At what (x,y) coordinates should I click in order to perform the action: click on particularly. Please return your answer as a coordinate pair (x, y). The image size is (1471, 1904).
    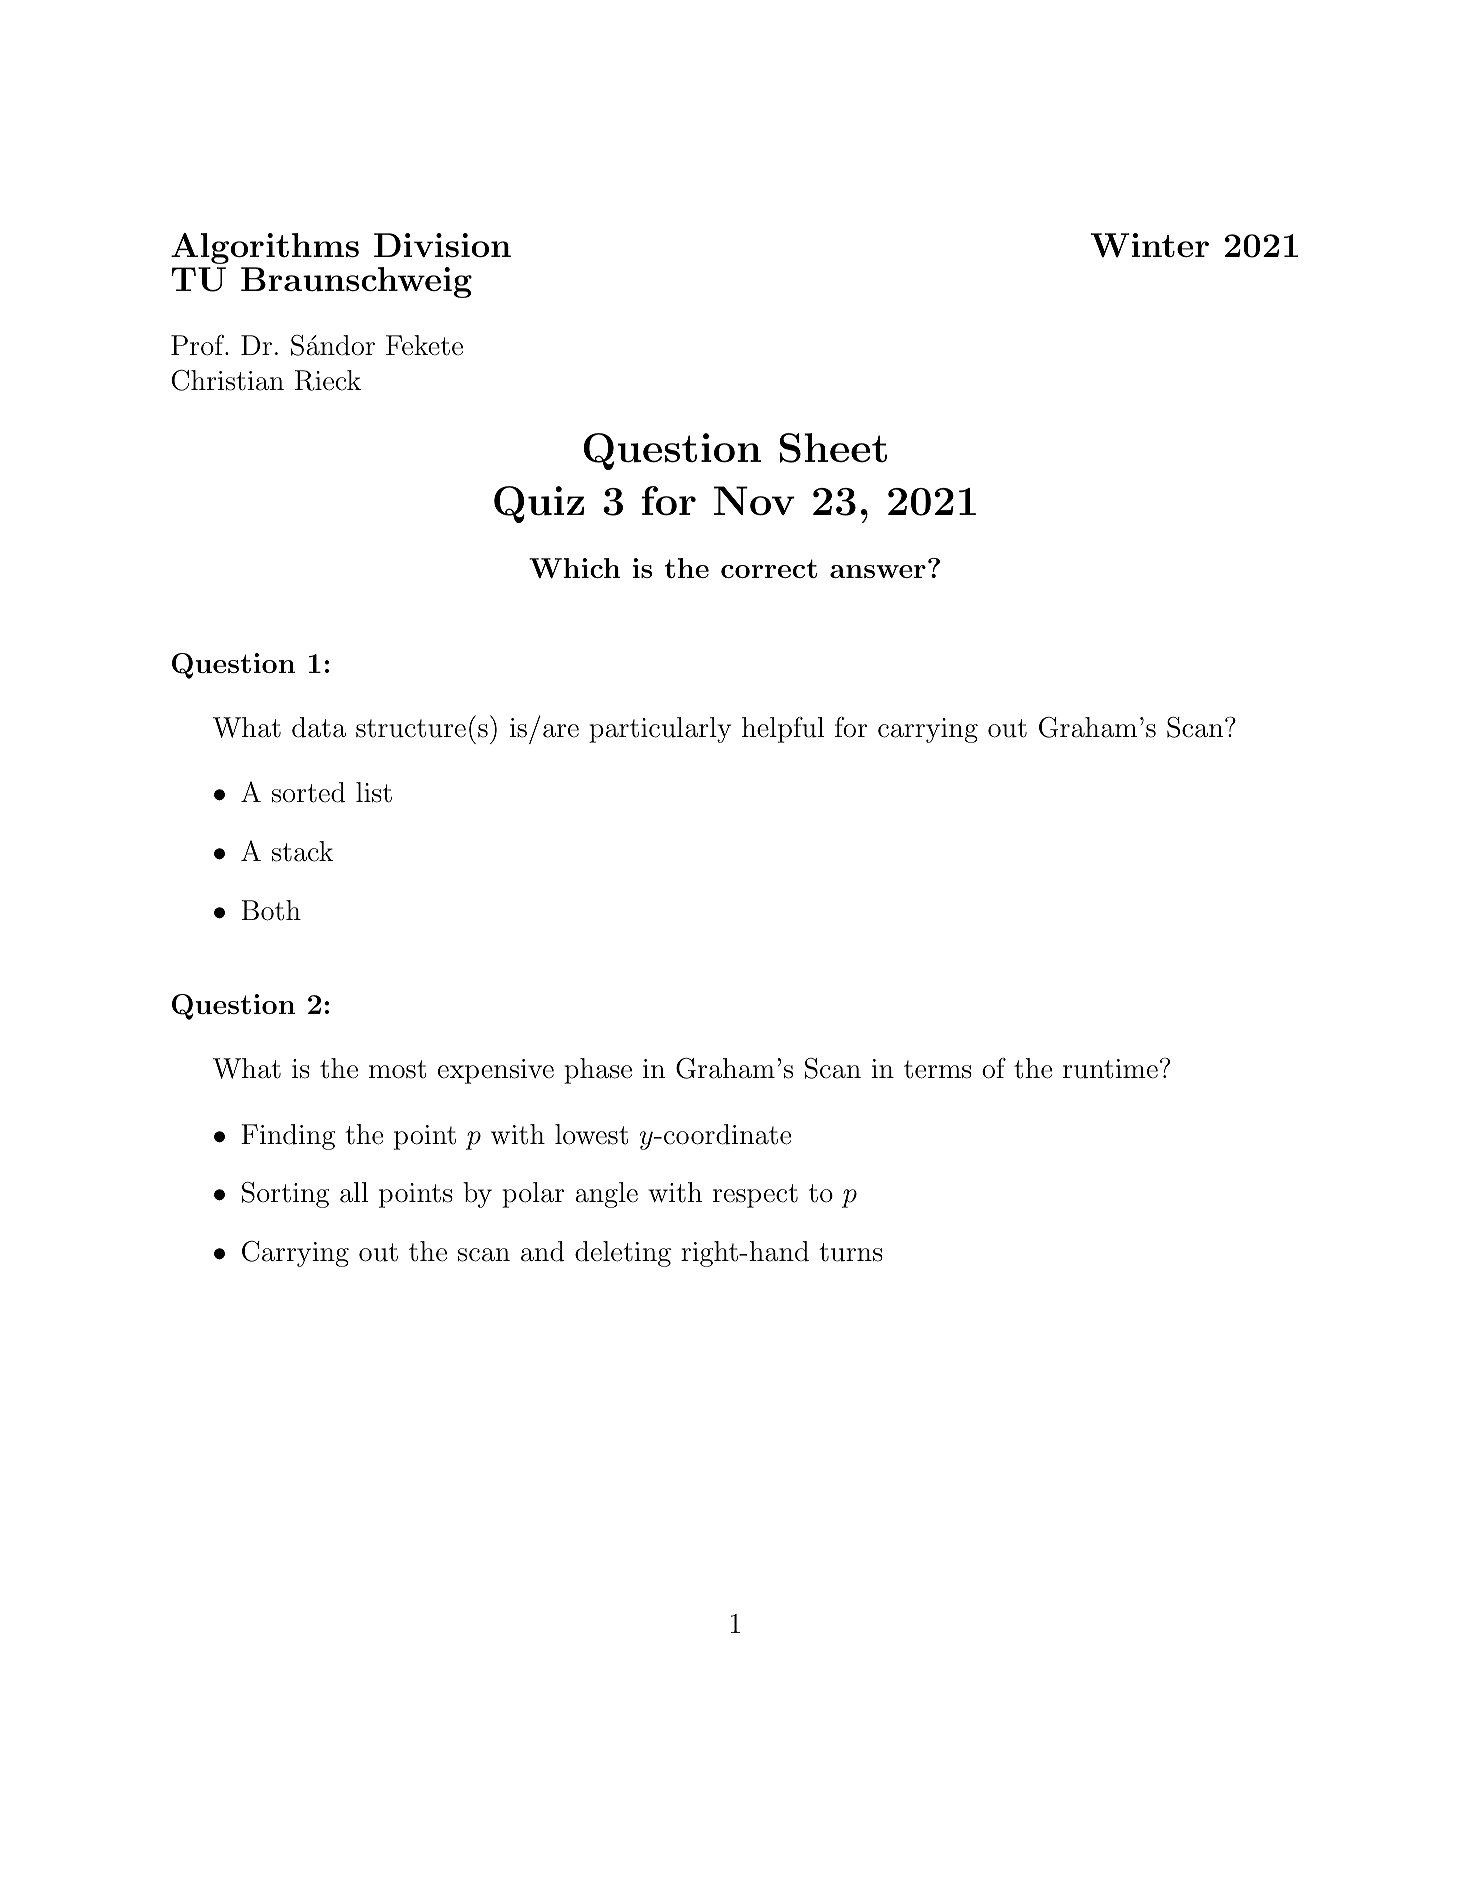
    Looking at the image, I should click on (660, 730).
